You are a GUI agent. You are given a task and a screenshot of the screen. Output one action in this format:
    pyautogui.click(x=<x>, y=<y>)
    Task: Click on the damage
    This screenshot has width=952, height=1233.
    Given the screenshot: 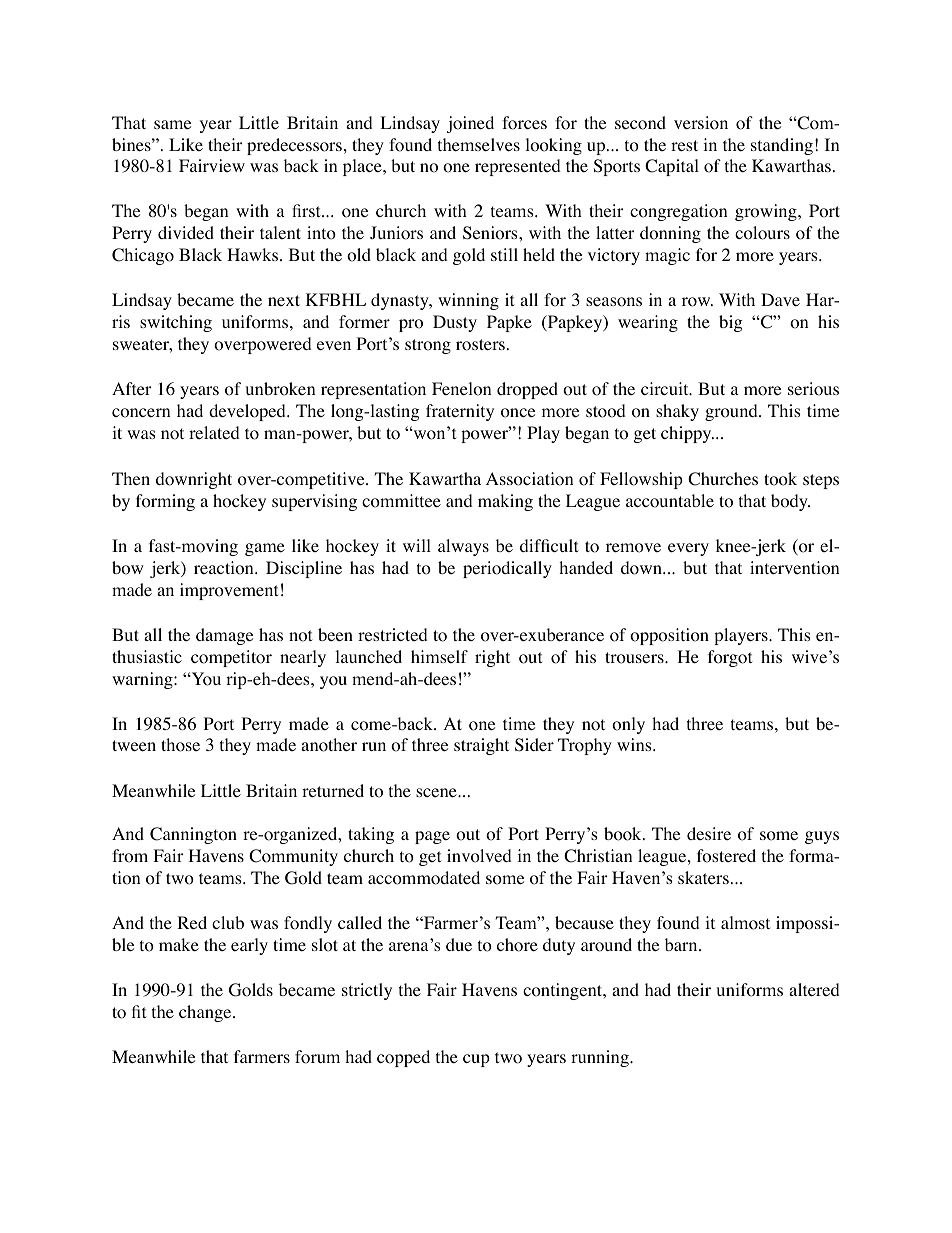 What is the action you would take?
    pyautogui.click(x=224, y=636)
